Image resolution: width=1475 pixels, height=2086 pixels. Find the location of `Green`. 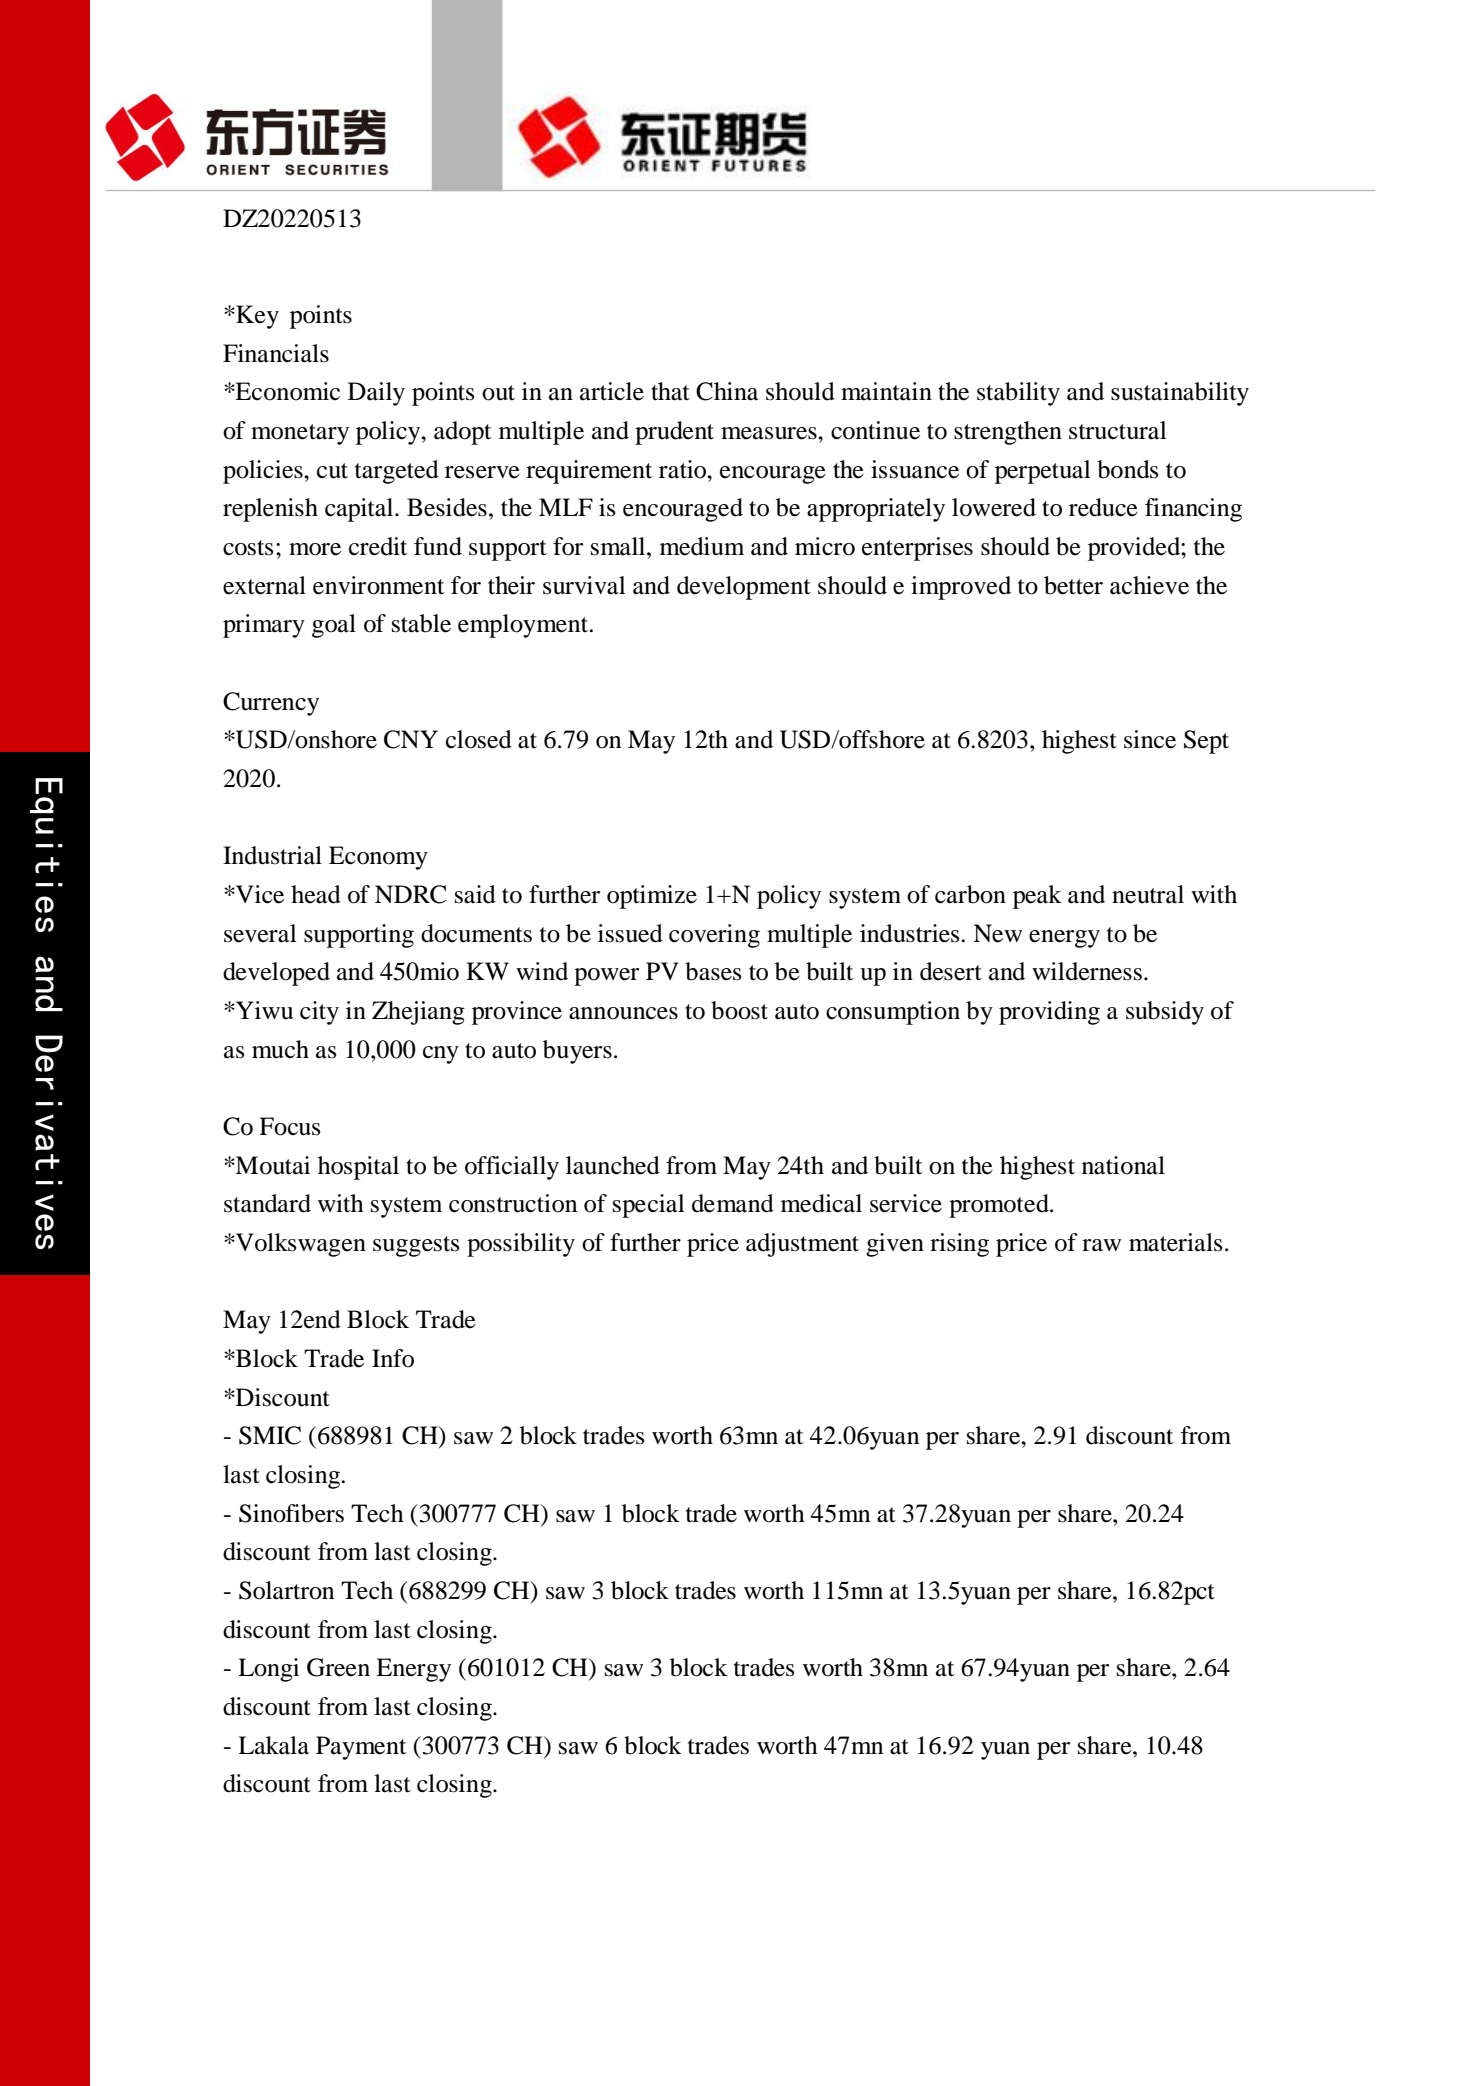

Green is located at coordinates (338, 1667).
